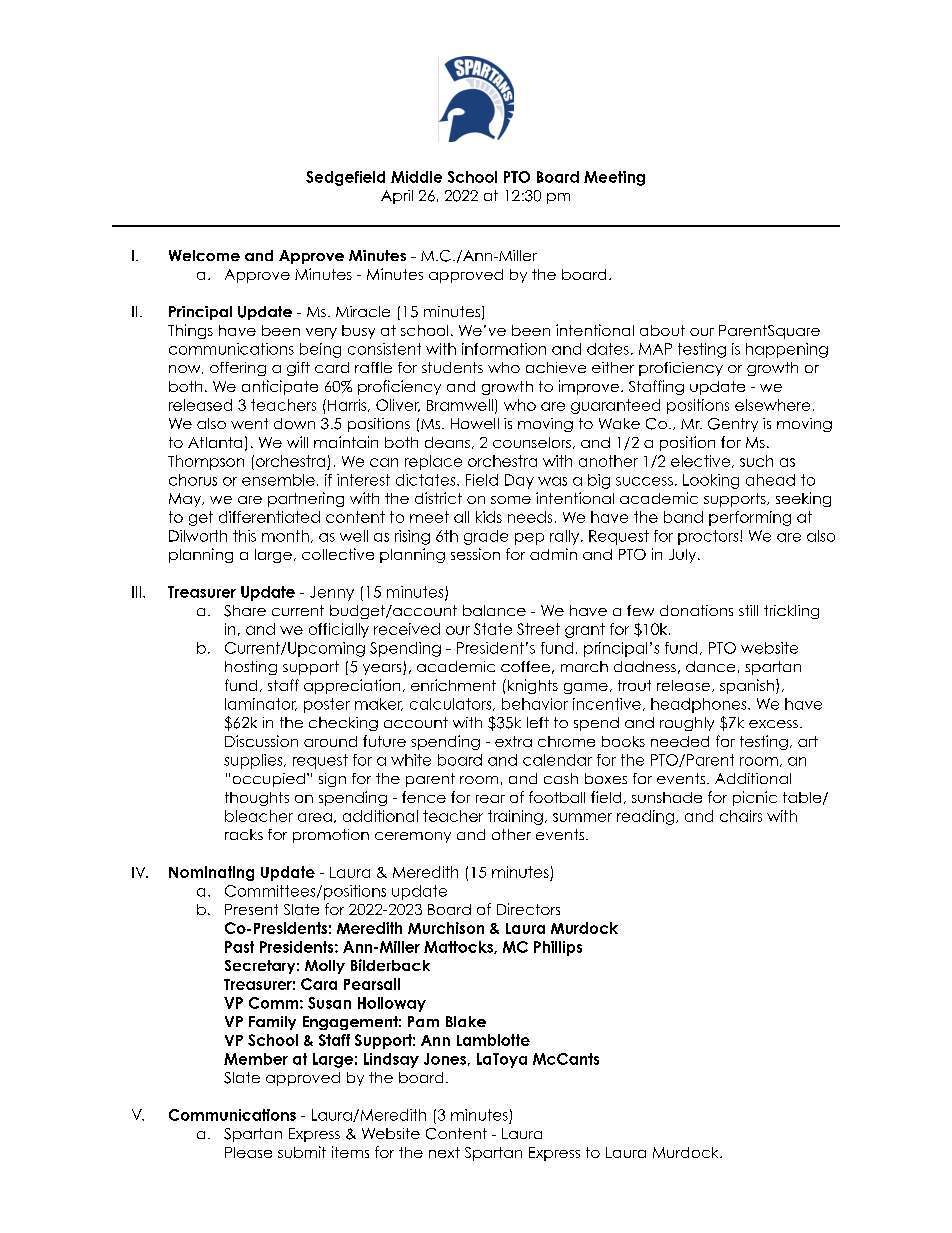 This screenshot has height=1233, width=952. I want to click on Welcome, so click(204, 255).
